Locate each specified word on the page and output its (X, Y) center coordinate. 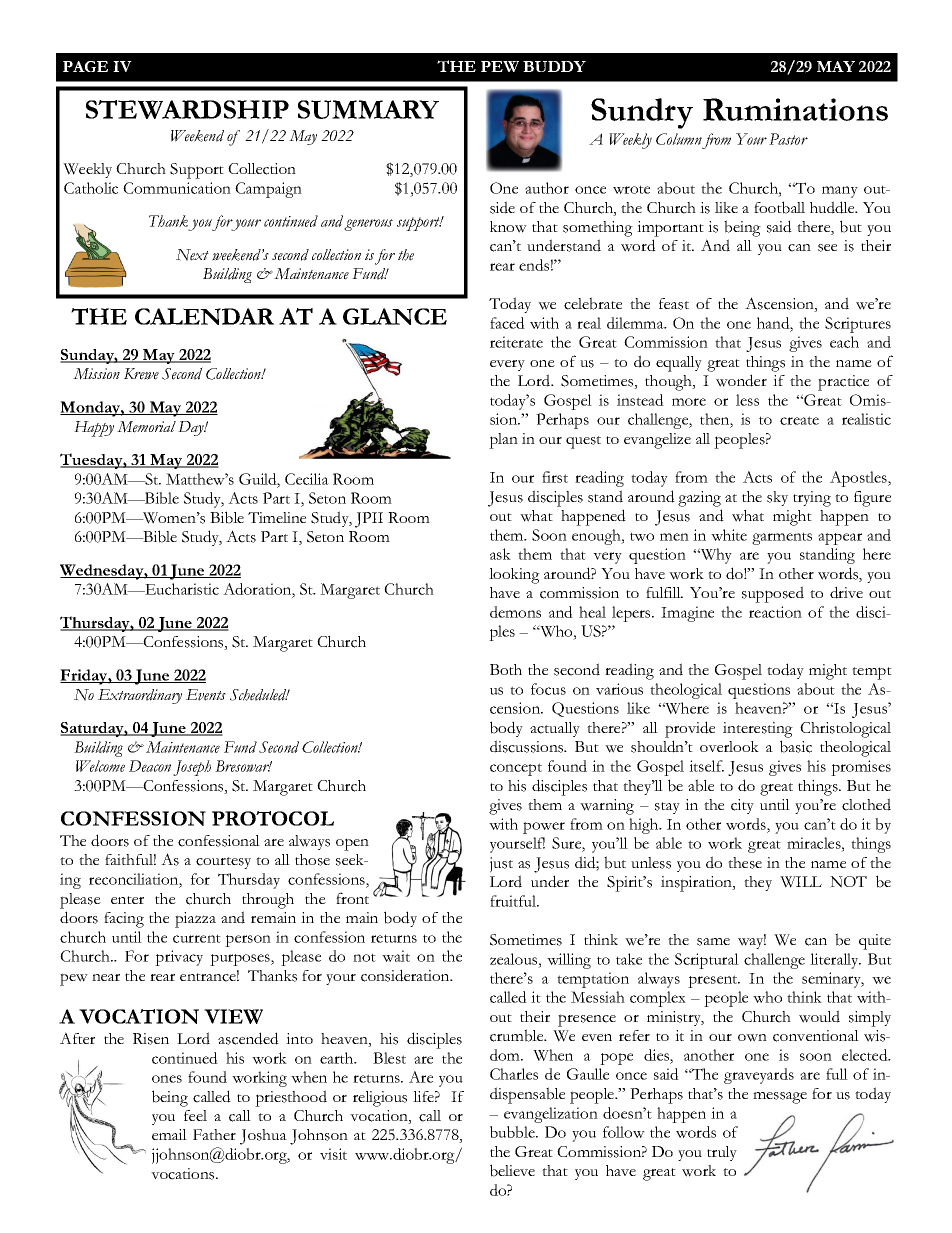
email (169, 1134)
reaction (775, 612)
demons (515, 612)
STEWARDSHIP (187, 109)
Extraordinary (140, 696)
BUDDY (554, 66)
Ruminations (795, 109)
